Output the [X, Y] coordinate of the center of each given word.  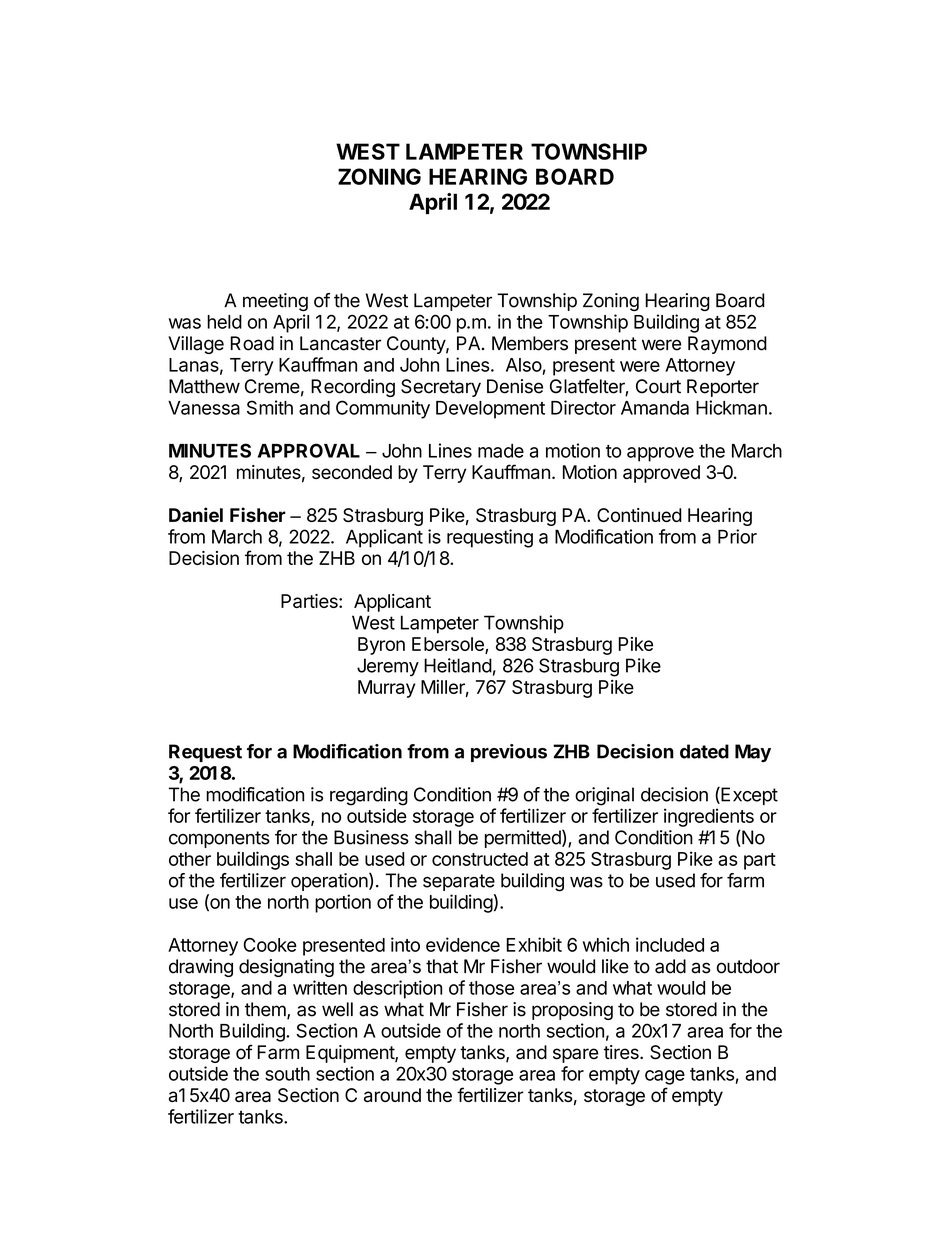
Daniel [196, 514]
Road [252, 343]
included [670, 944]
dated [704, 751]
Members [530, 343]
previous [509, 753]
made [501, 451]
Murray [387, 689]
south [287, 1074]
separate [459, 882]
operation [329, 882]
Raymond [727, 345]
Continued [639, 515]
